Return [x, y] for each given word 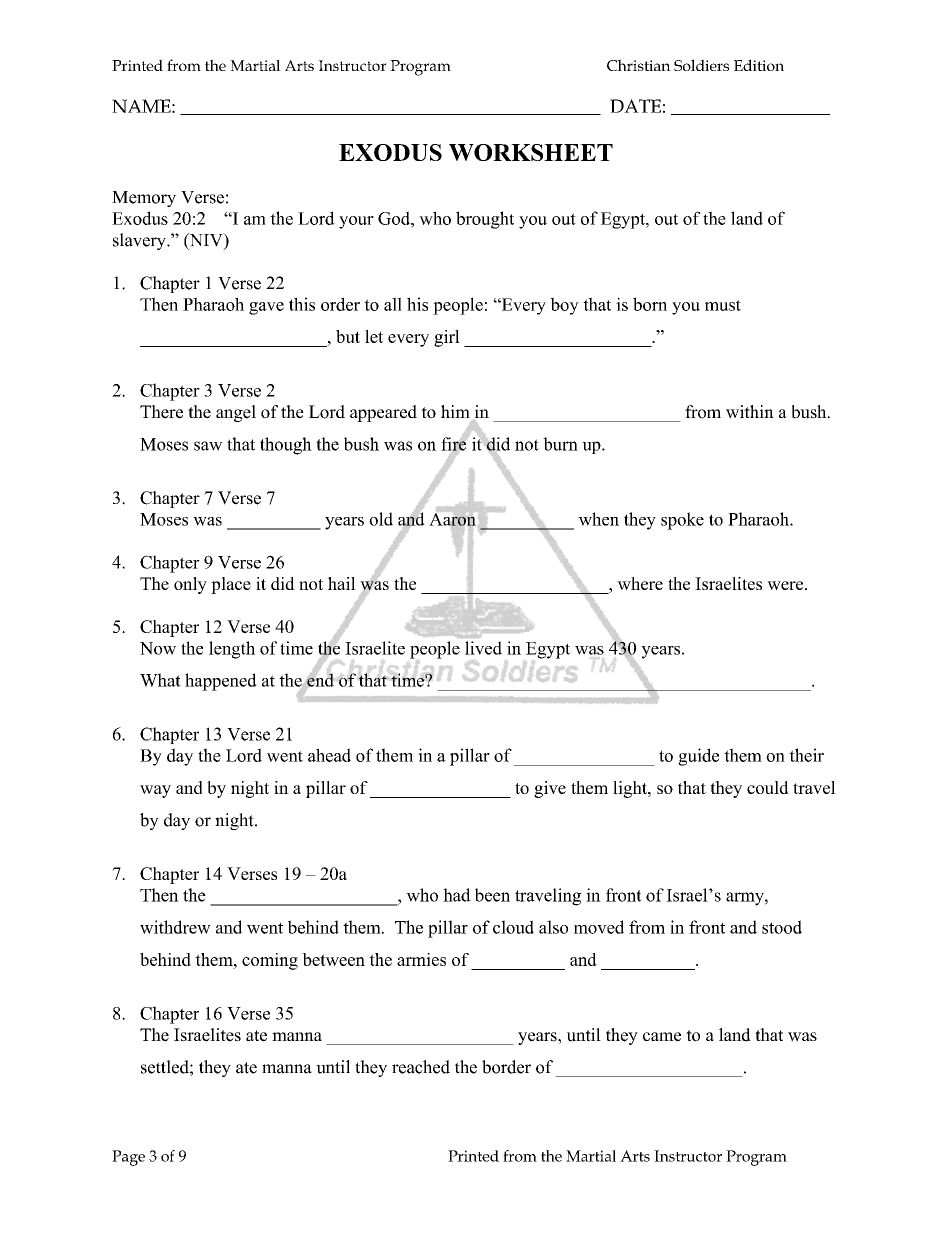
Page [128, 1158]
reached [421, 1067]
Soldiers [701, 65]
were [786, 585]
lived [483, 648]
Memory [144, 199]
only [190, 585]
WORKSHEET [531, 152]
